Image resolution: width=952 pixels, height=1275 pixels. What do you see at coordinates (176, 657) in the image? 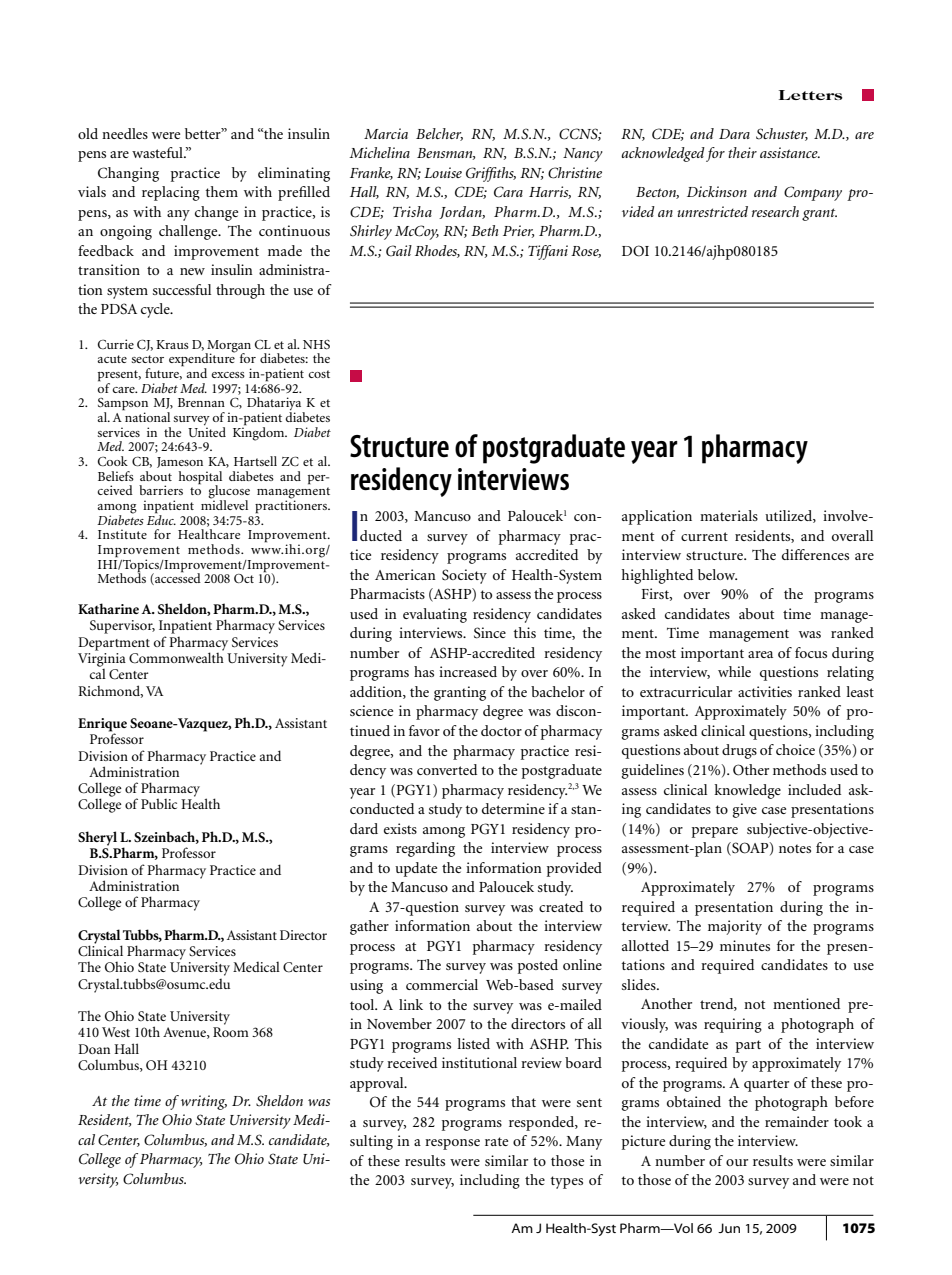
I see `Commonwealth` at bounding box center [176, 657].
